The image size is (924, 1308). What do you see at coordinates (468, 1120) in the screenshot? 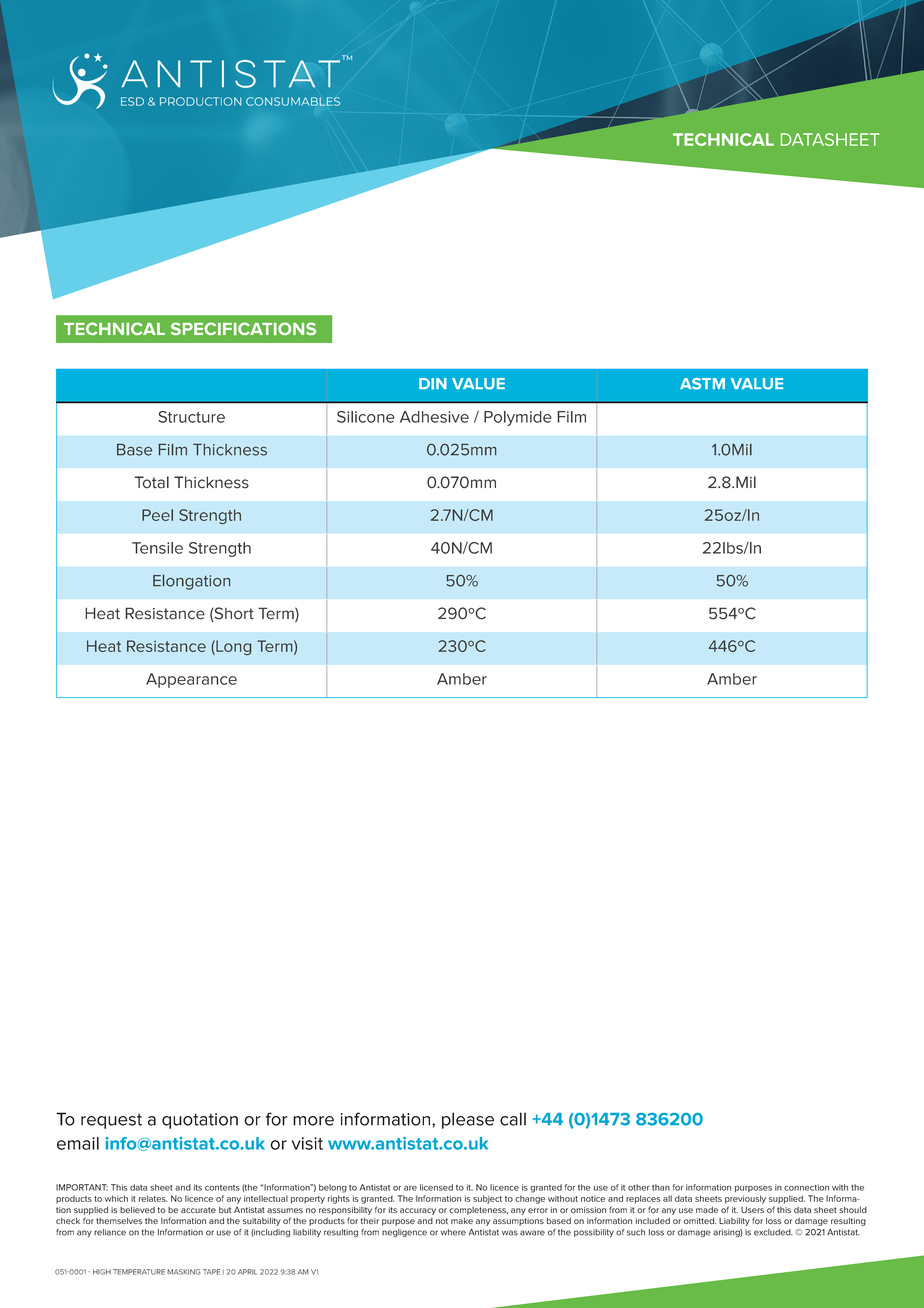
I see `please` at bounding box center [468, 1120].
